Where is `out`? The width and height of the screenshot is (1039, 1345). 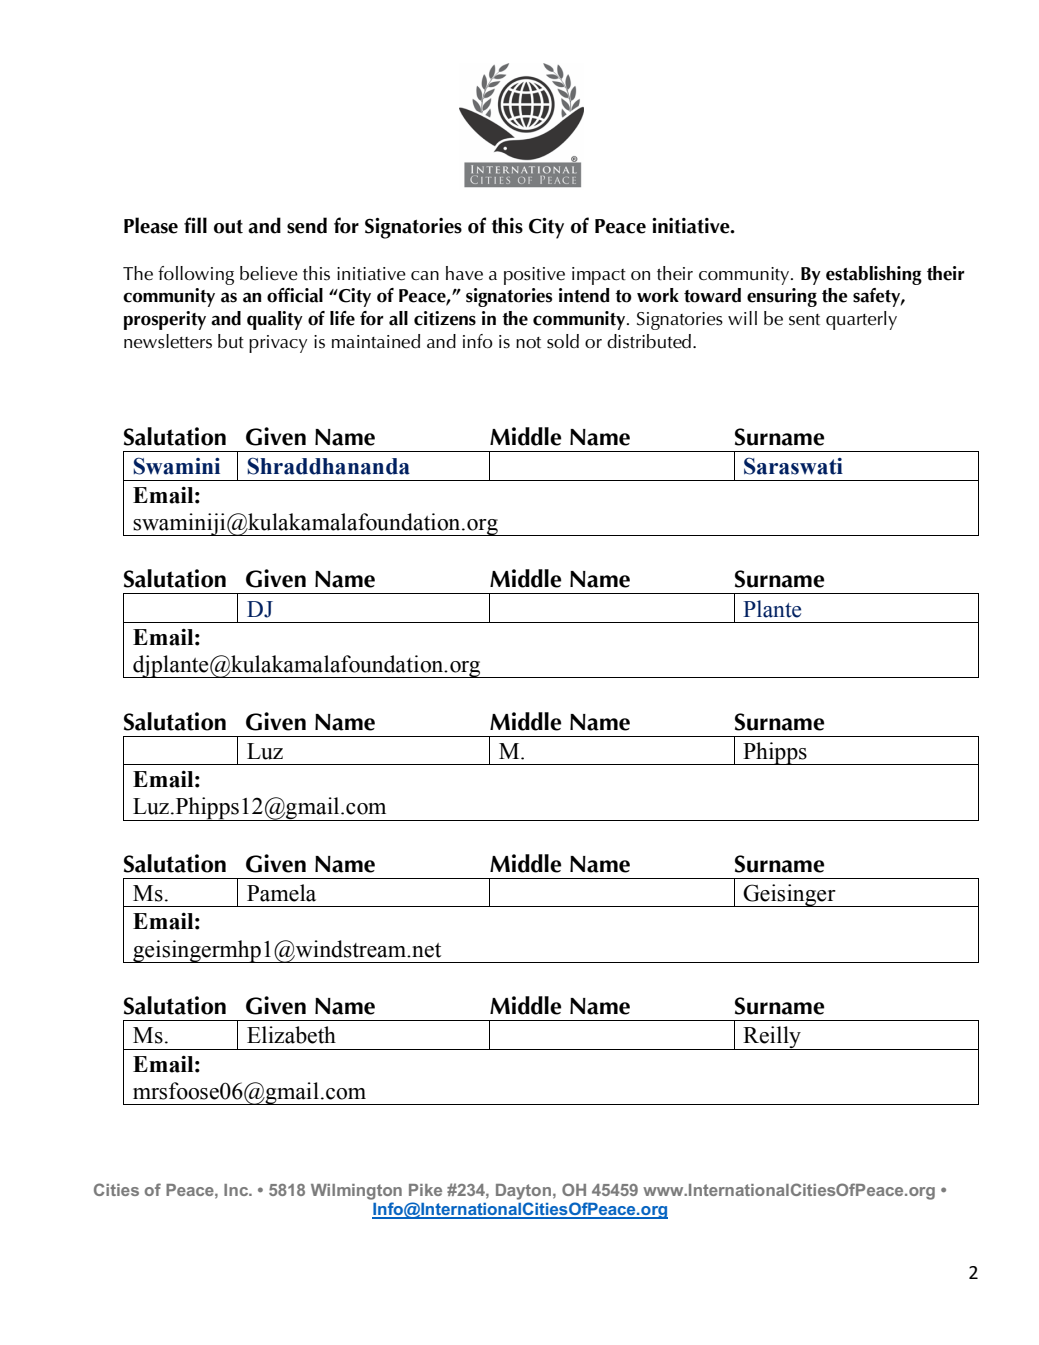
out is located at coordinates (228, 227).
